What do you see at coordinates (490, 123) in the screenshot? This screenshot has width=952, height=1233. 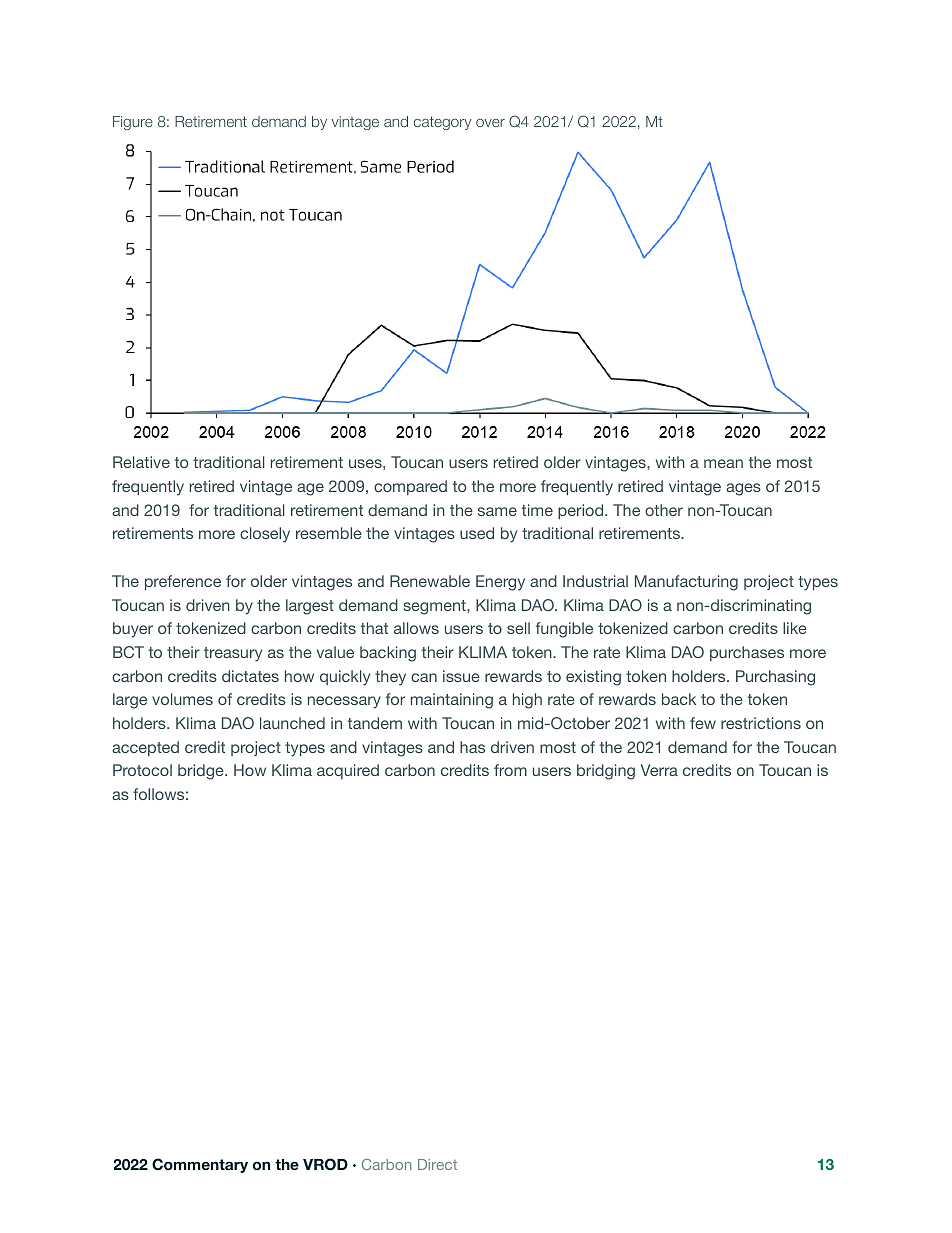 I see `over` at bounding box center [490, 123].
